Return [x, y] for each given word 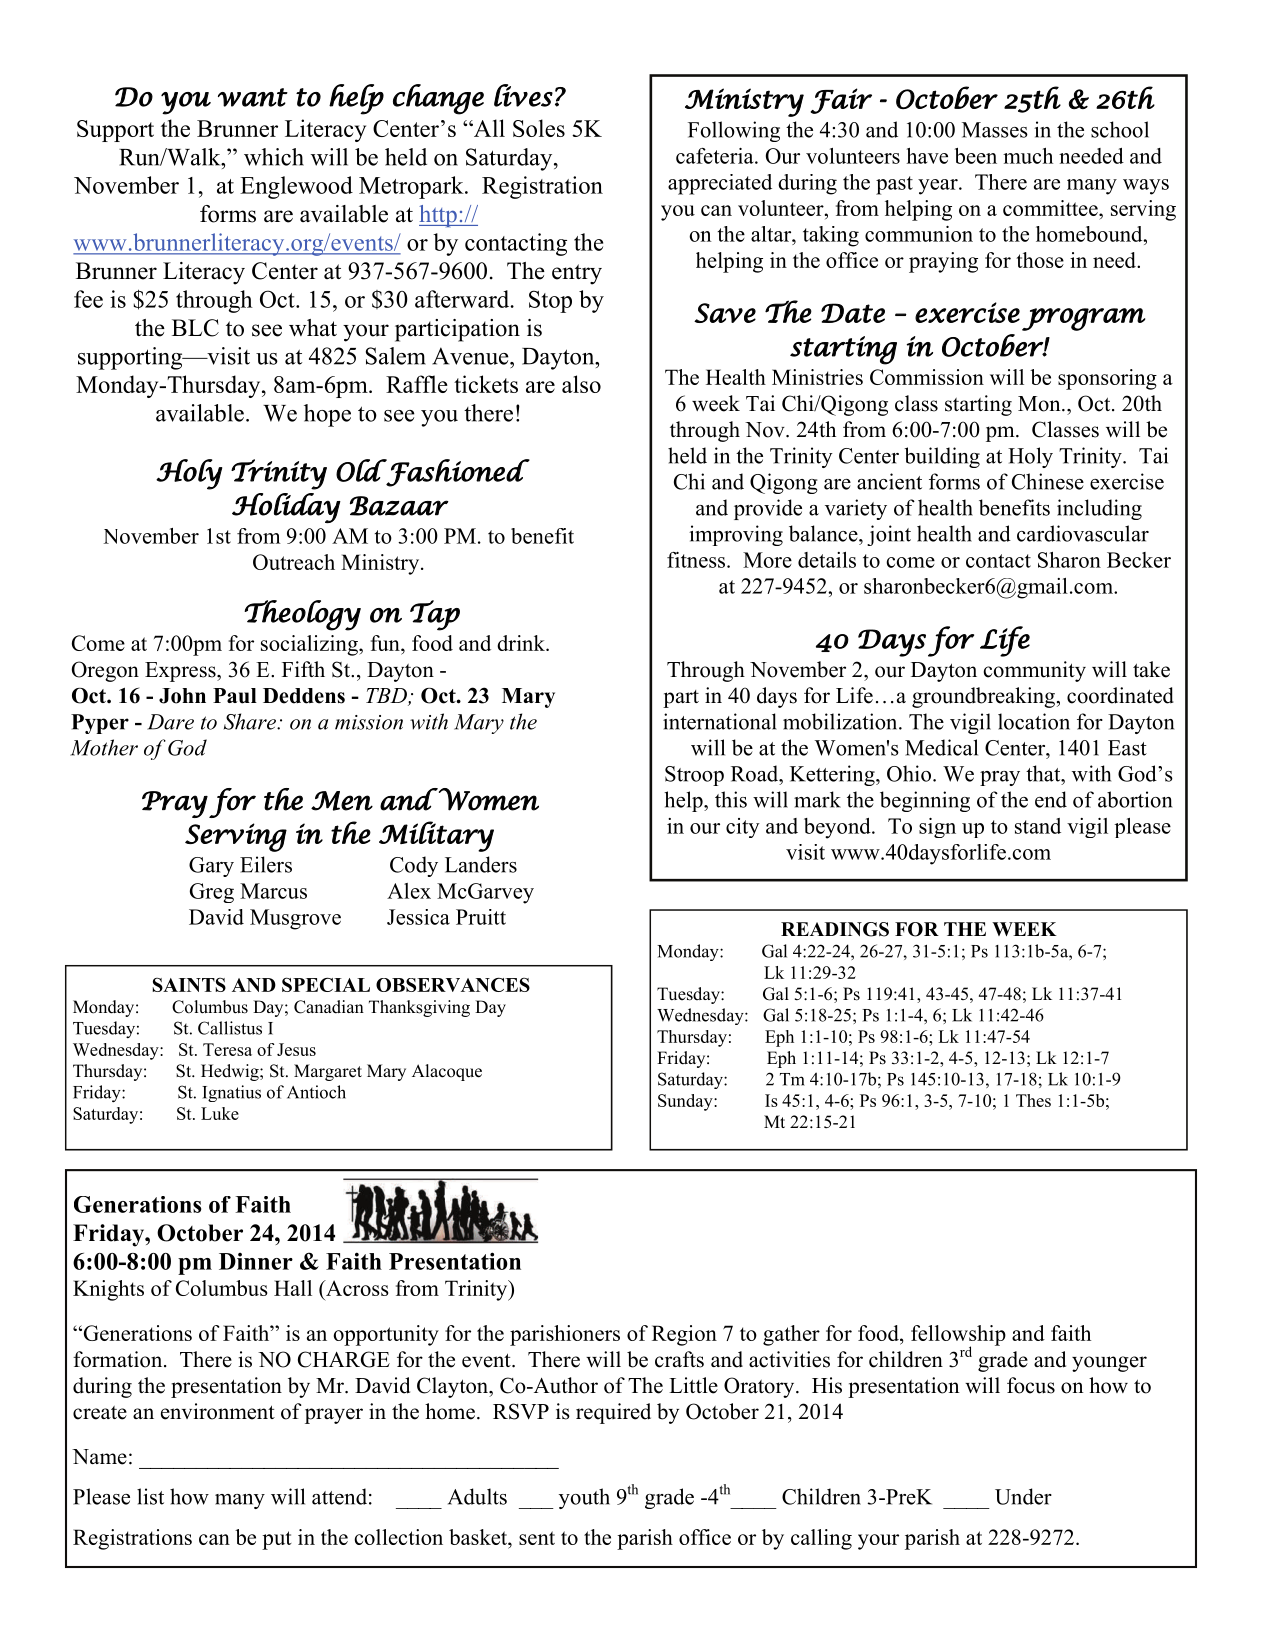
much [1028, 156]
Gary [211, 867]
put [277, 1540]
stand [1038, 826]
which [274, 157]
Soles [539, 128]
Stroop [694, 776]
